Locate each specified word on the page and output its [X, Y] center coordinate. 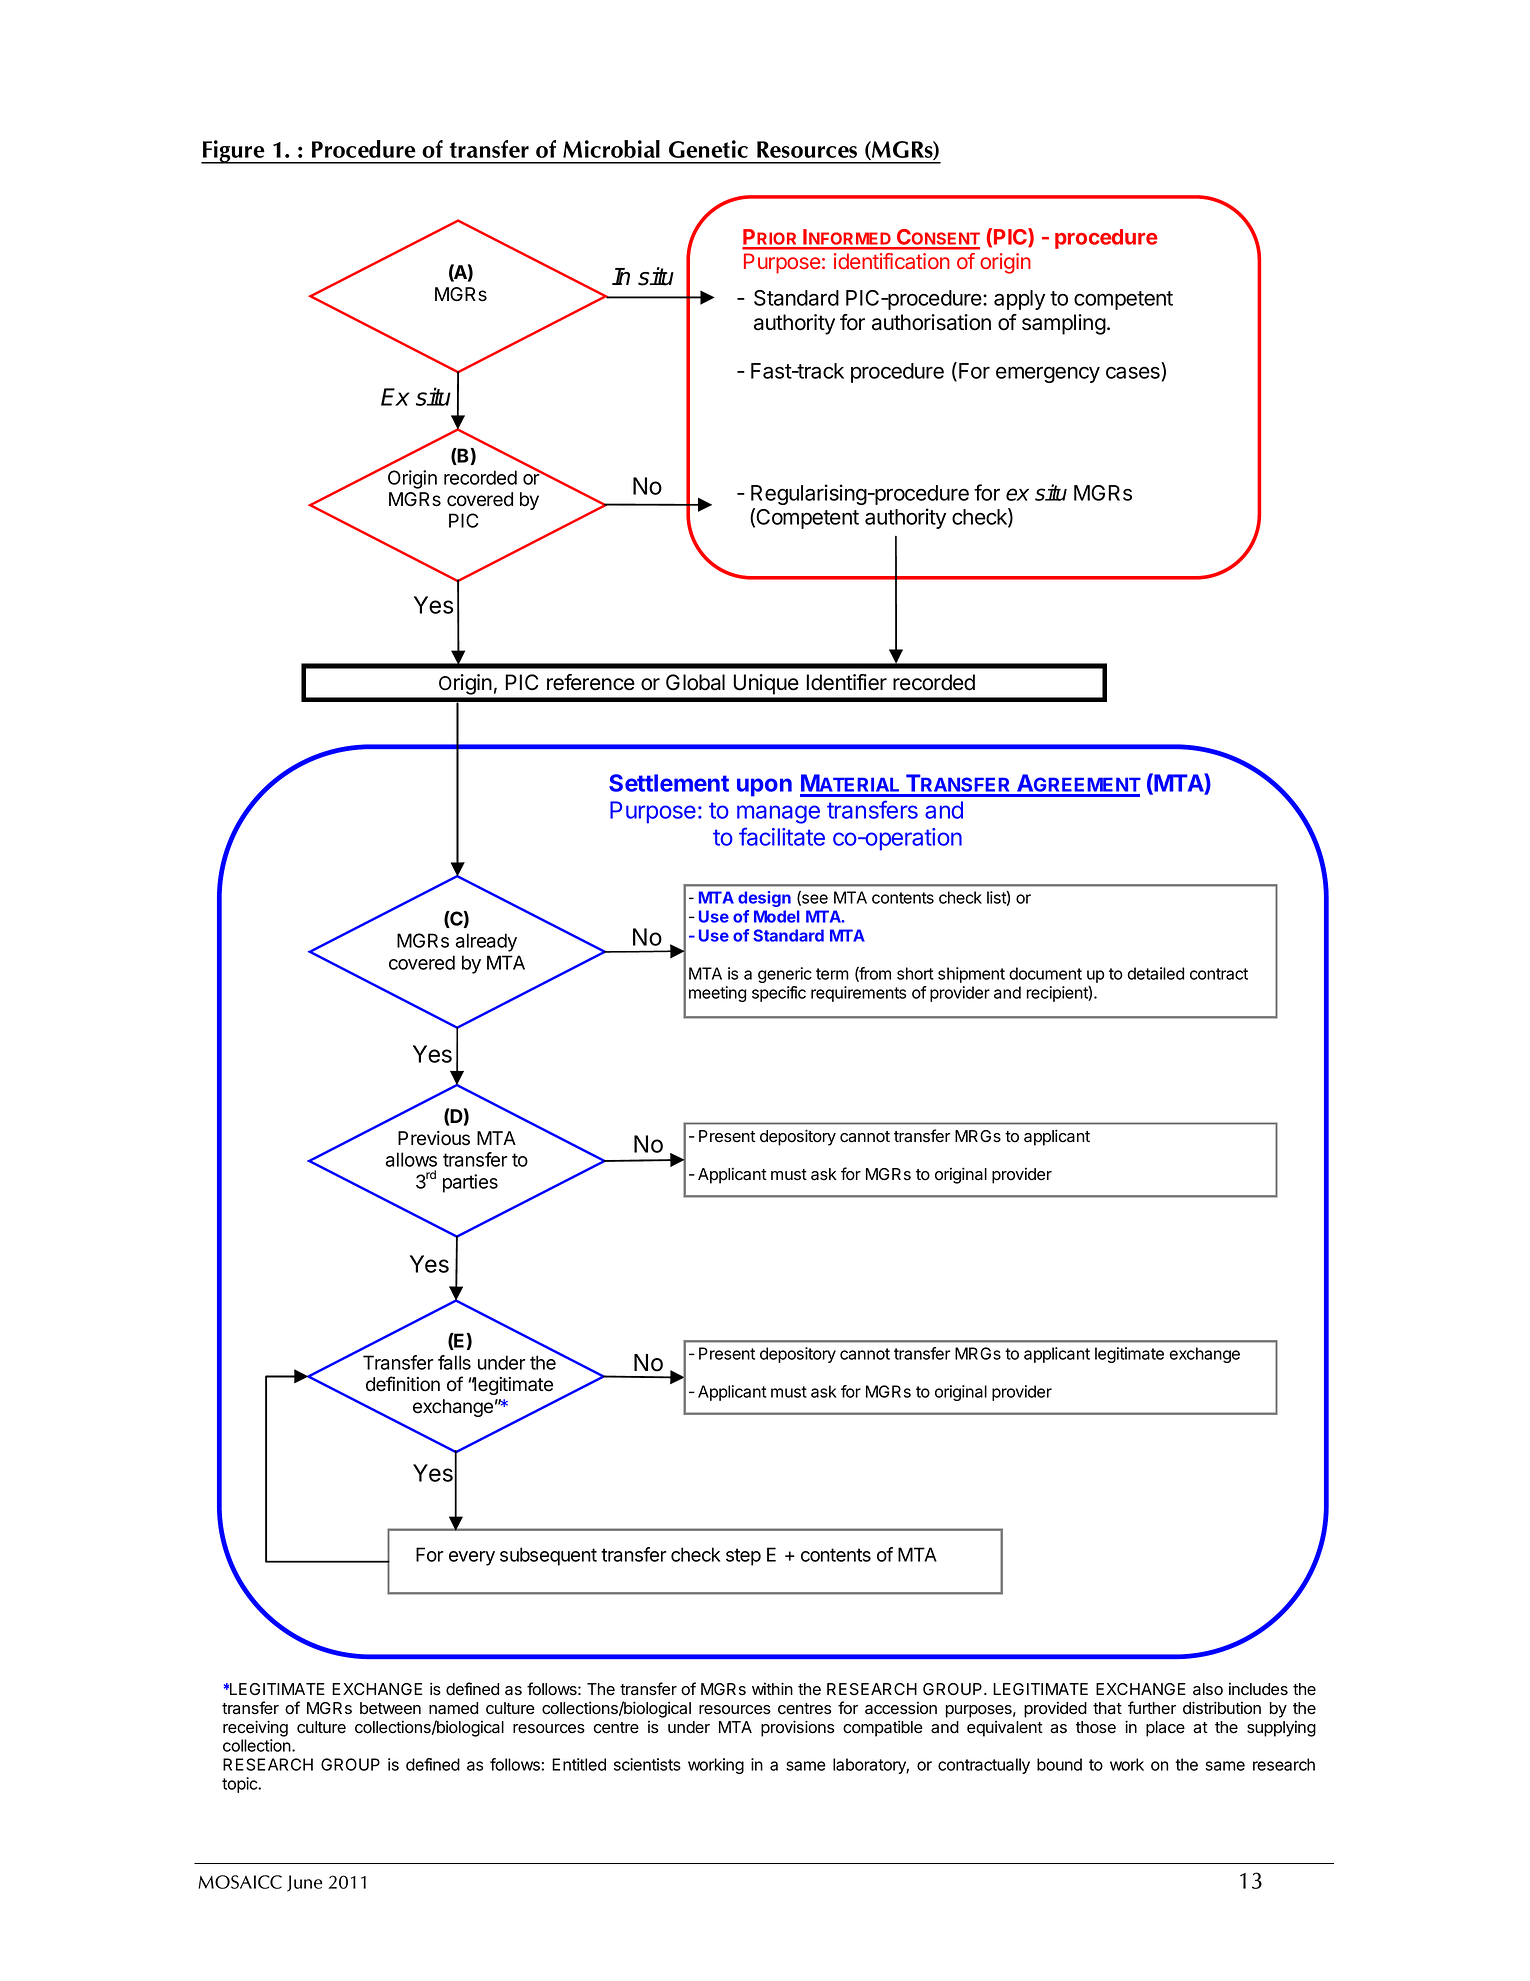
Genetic [708, 149]
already [486, 942]
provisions [797, 1728]
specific [779, 994]
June [305, 1883]
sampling [1064, 324]
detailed [1156, 973]
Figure [234, 152]
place [1165, 1729]
